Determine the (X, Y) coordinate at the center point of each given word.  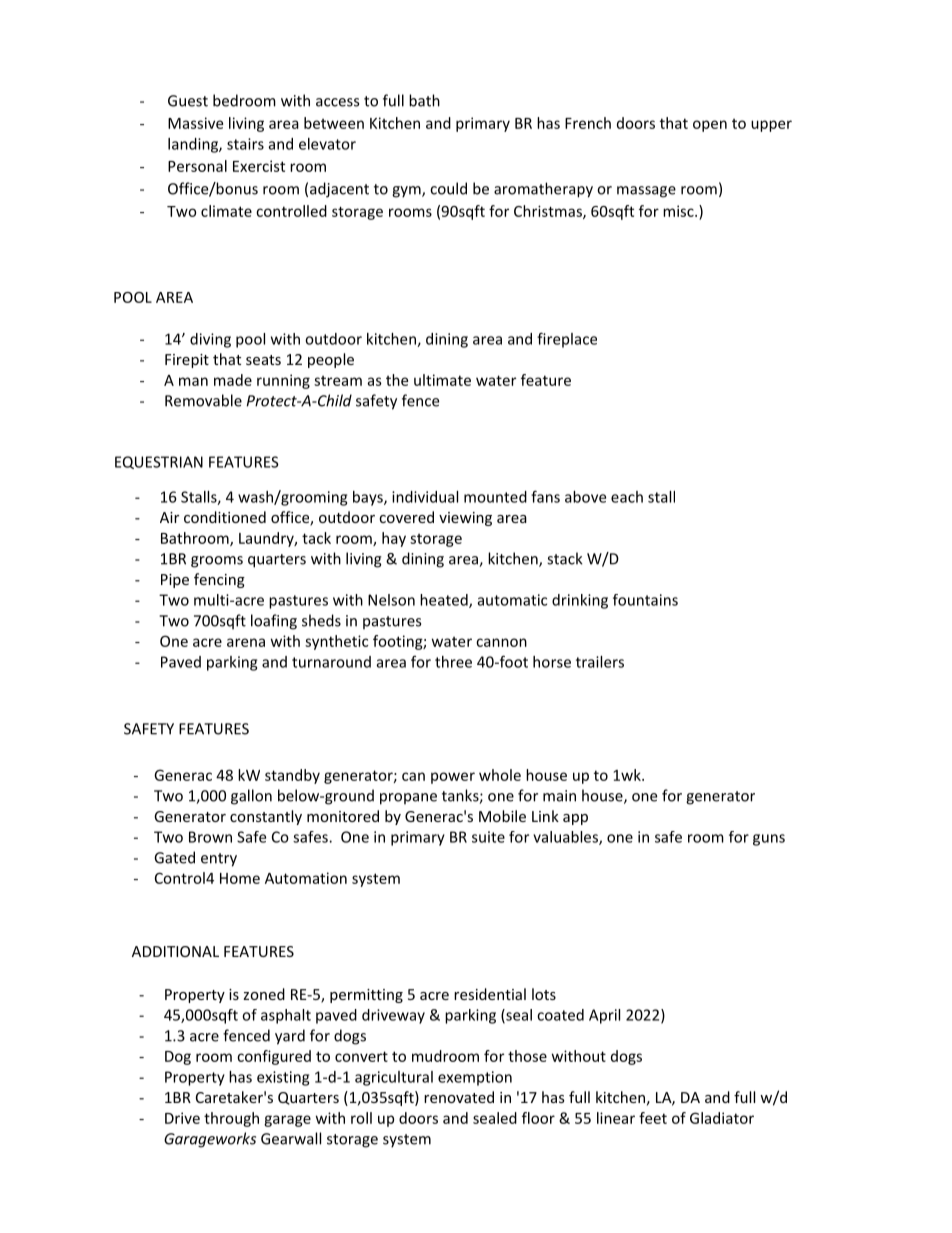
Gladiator (722, 1118)
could (448, 188)
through (231, 1119)
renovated (459, 1097)
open (710, 126)
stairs (245, 144)
